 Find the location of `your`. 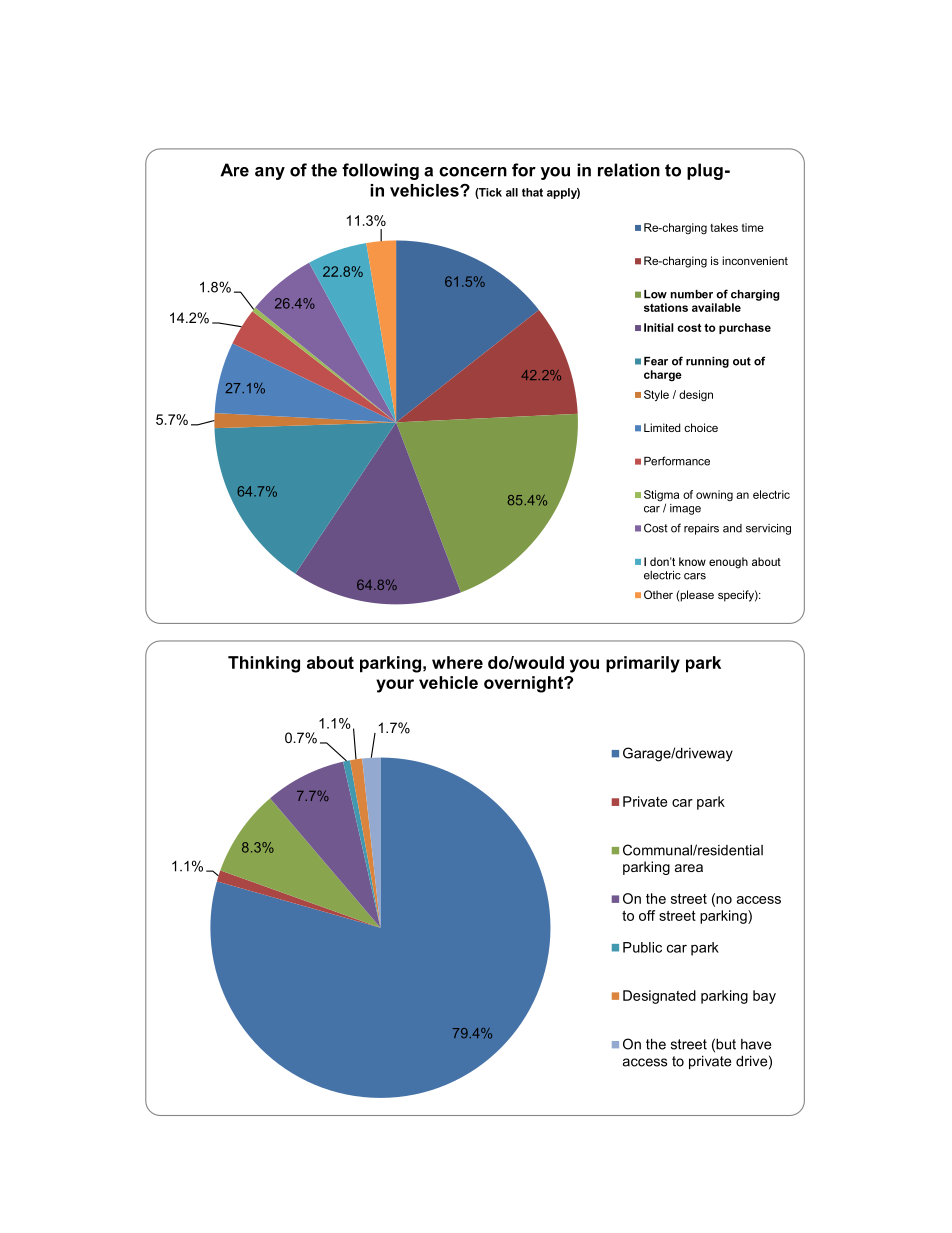

your is located at coordinates (395, 686).
